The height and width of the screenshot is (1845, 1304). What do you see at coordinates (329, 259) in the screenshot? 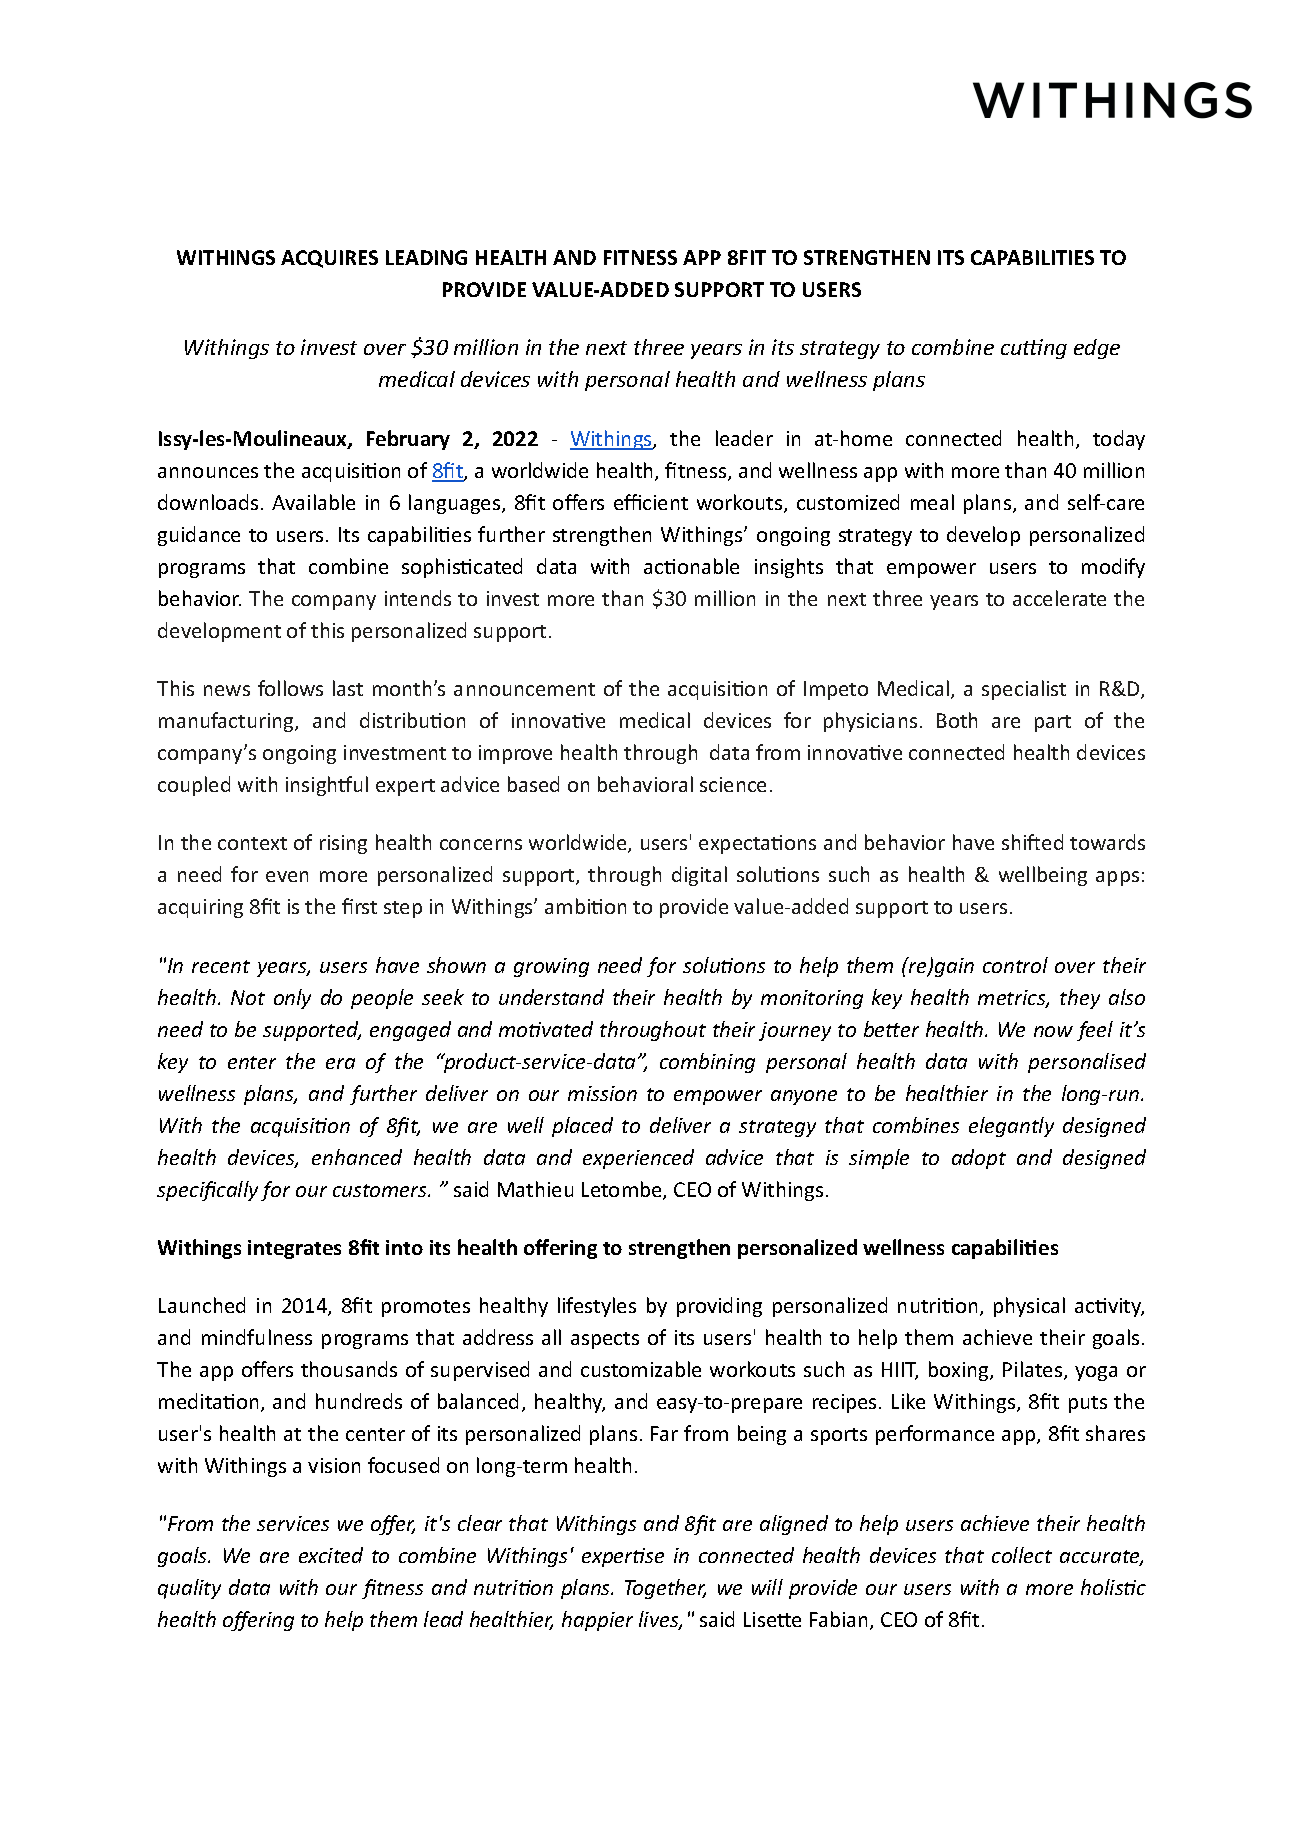
I see `ACQUIRES` at bounding box center [329, 259].
